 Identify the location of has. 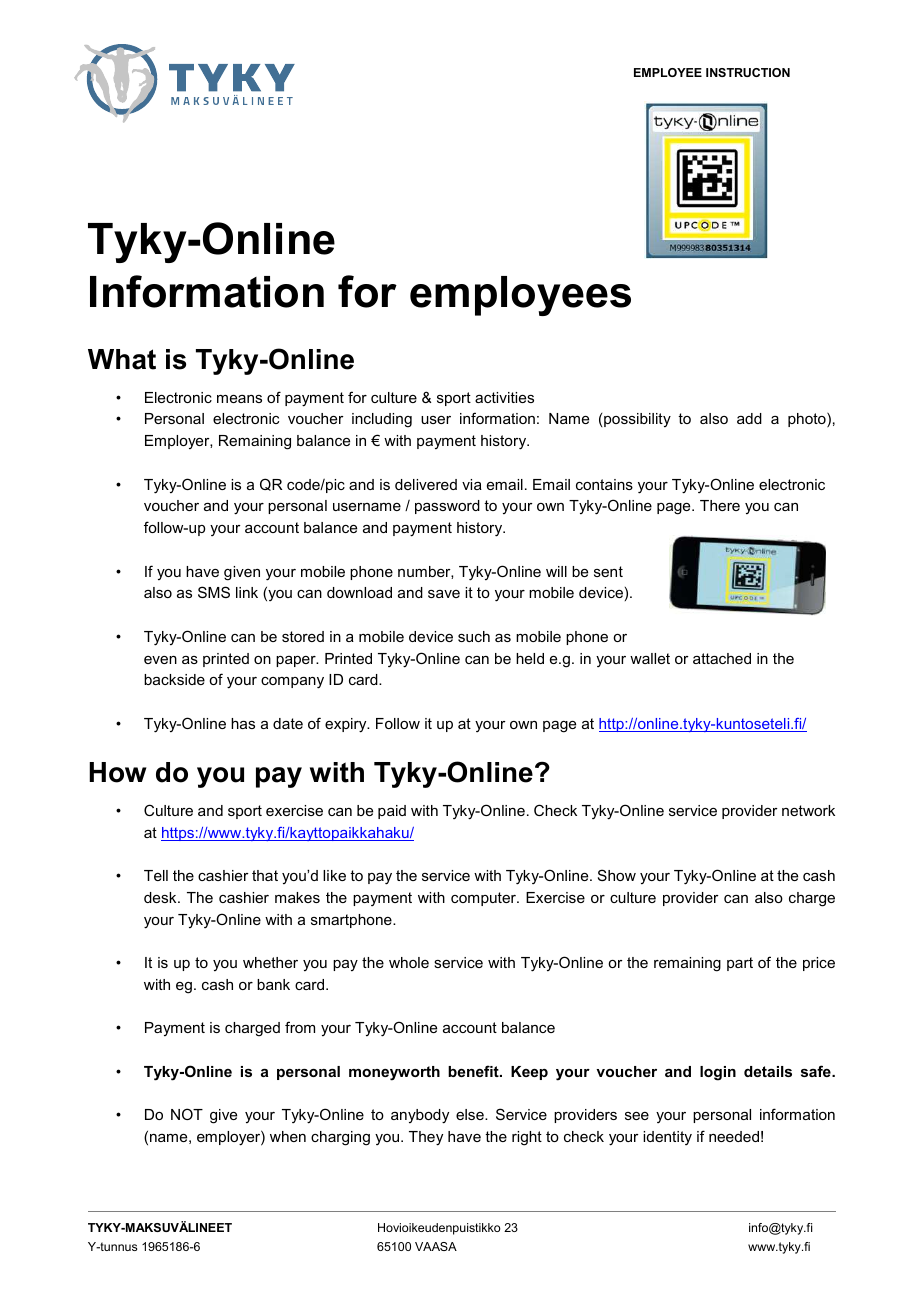
(243, 723).
